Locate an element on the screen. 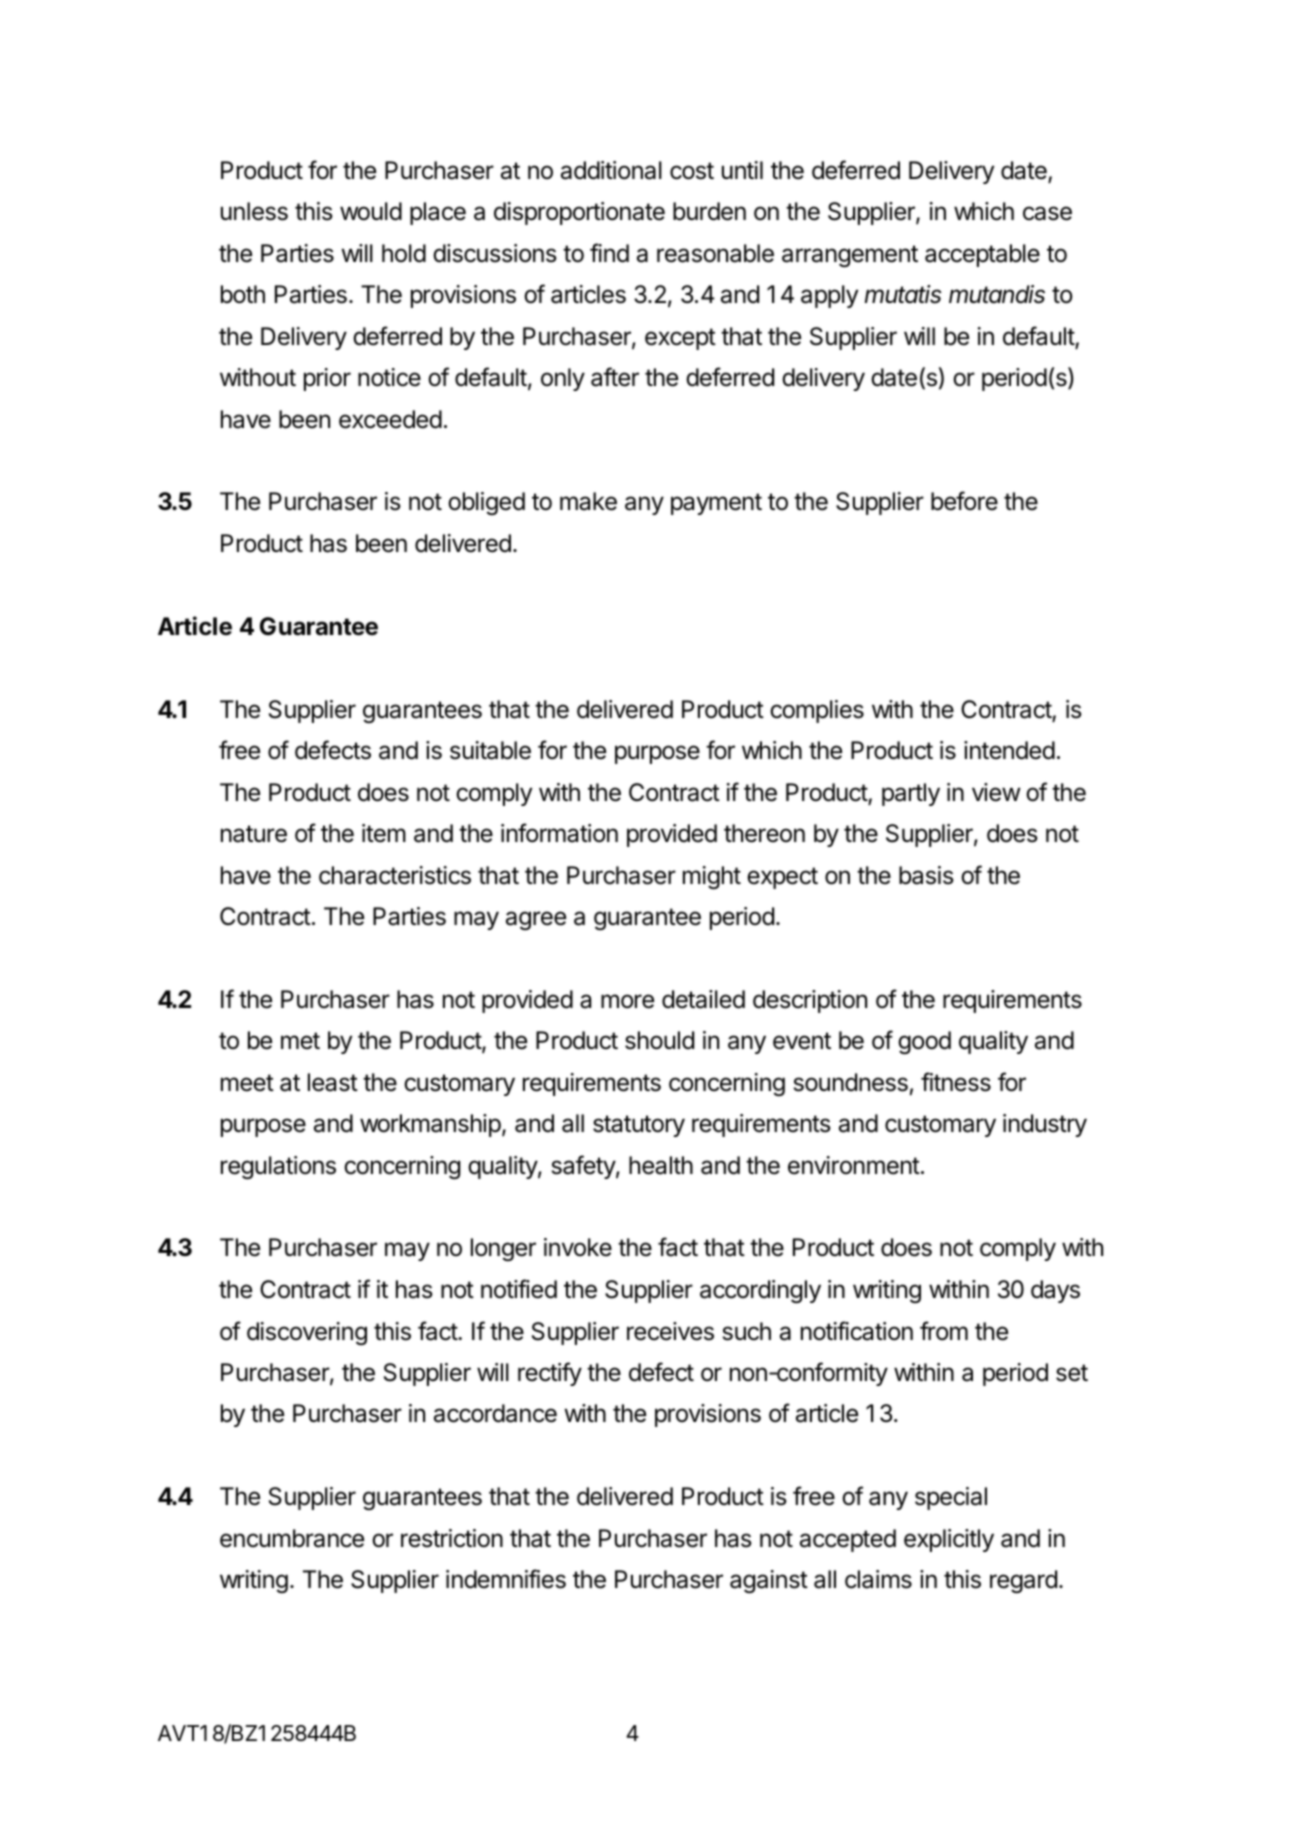 This screenshot has height=1839, width=1300. receives is located at coordinates (670, 1331).
